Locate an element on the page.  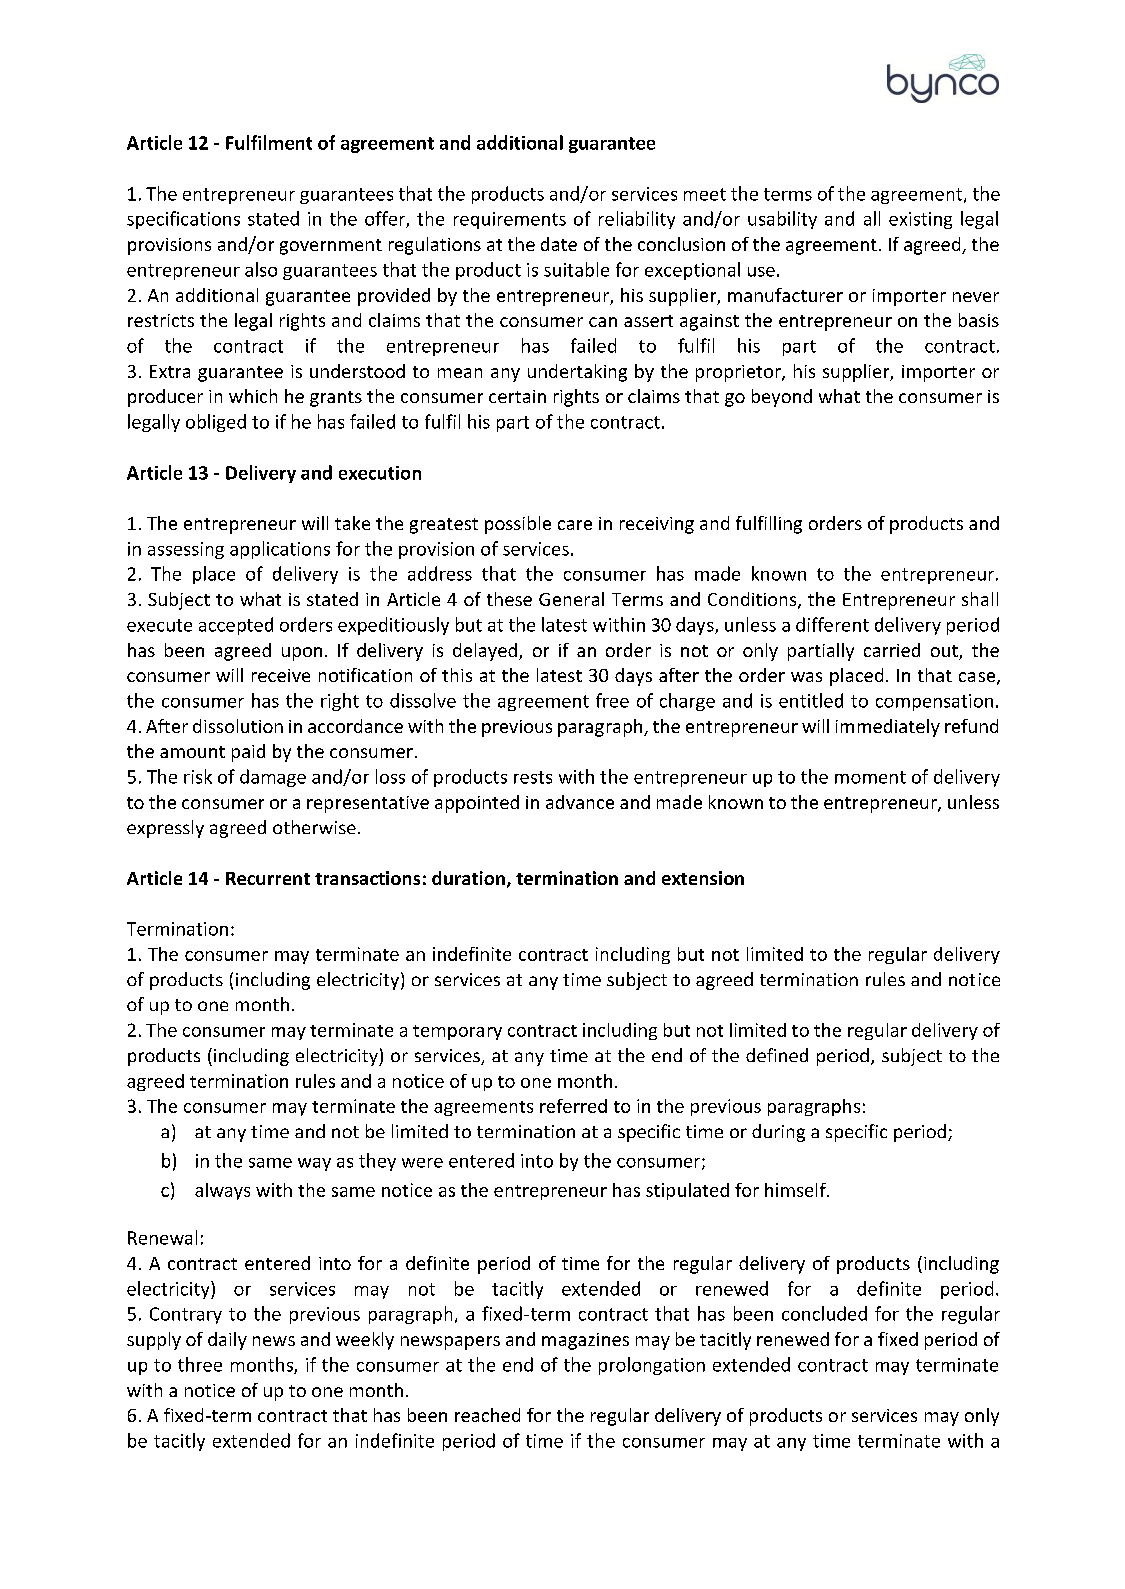
also is located at coordinates (261, 269).
